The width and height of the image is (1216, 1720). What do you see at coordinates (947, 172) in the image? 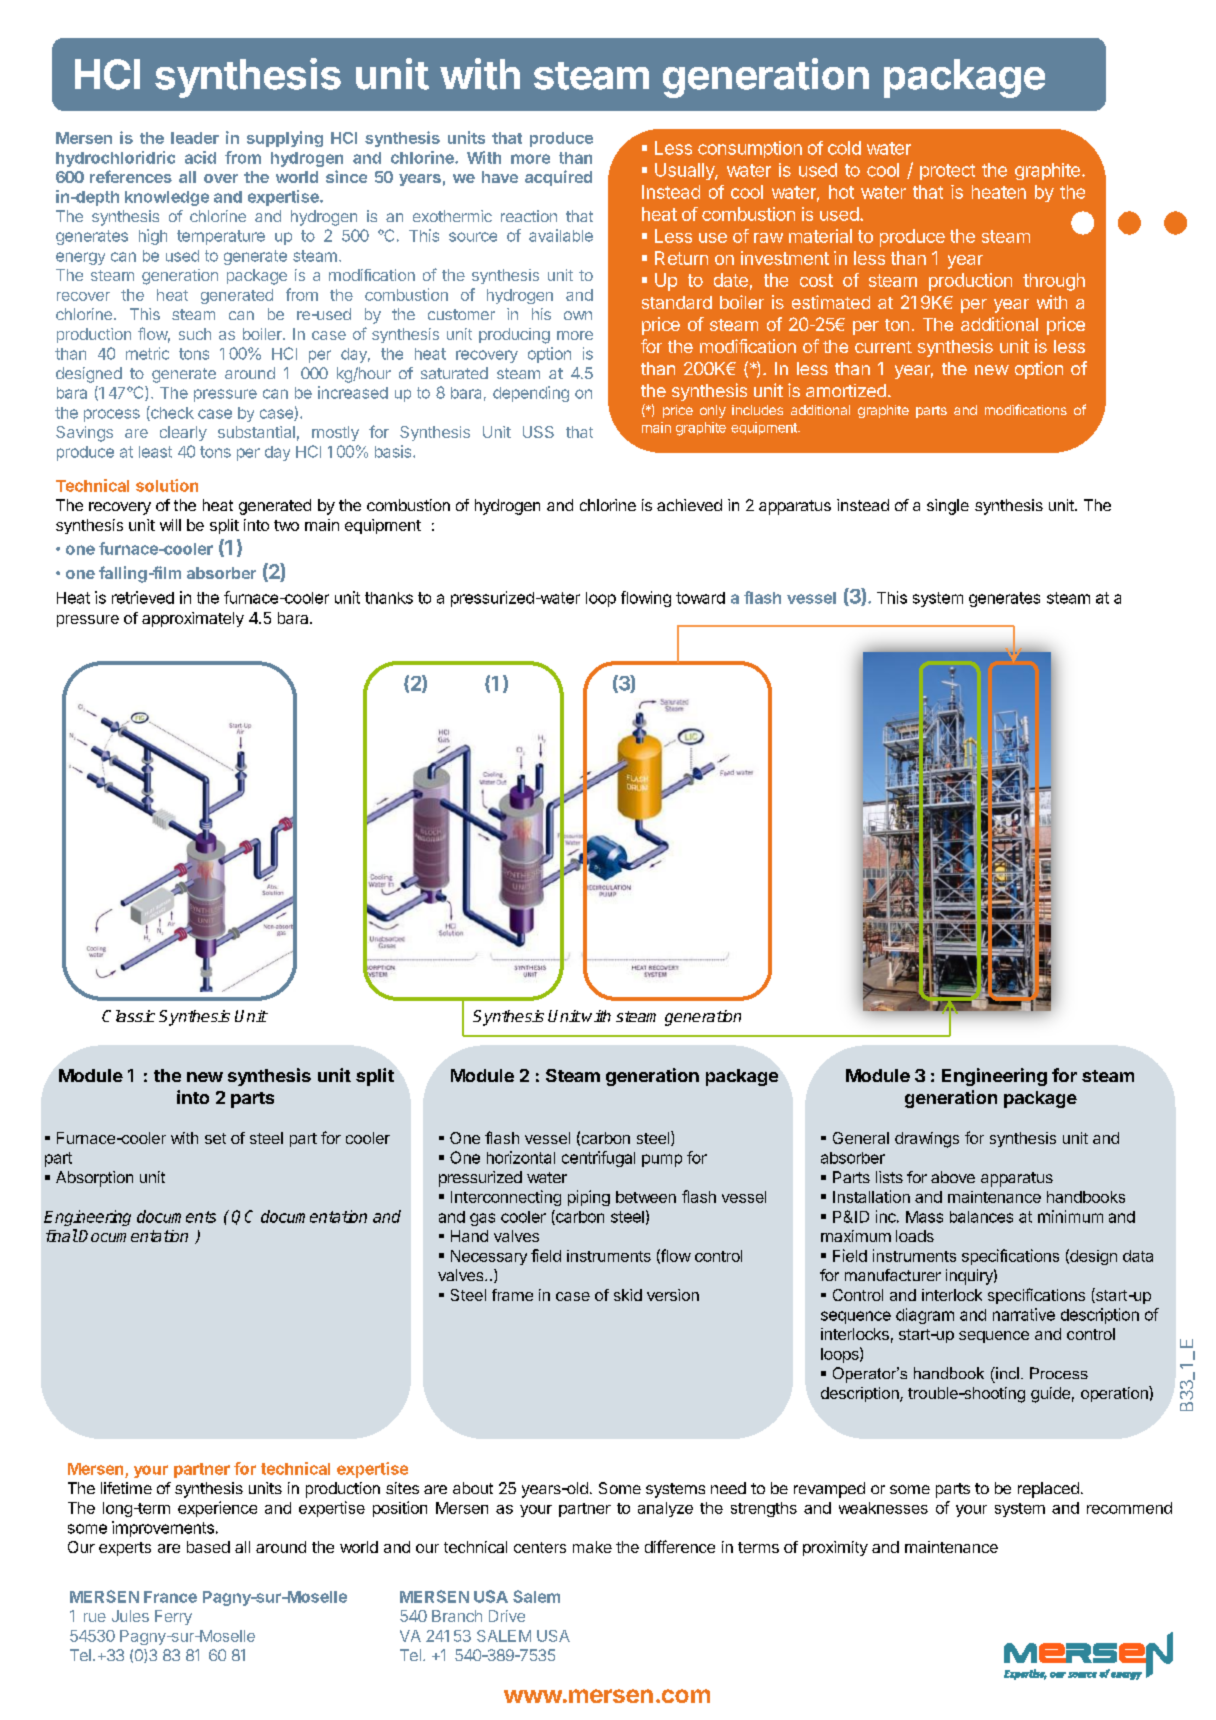
I see `protect` at bounding box center [947, 172].
